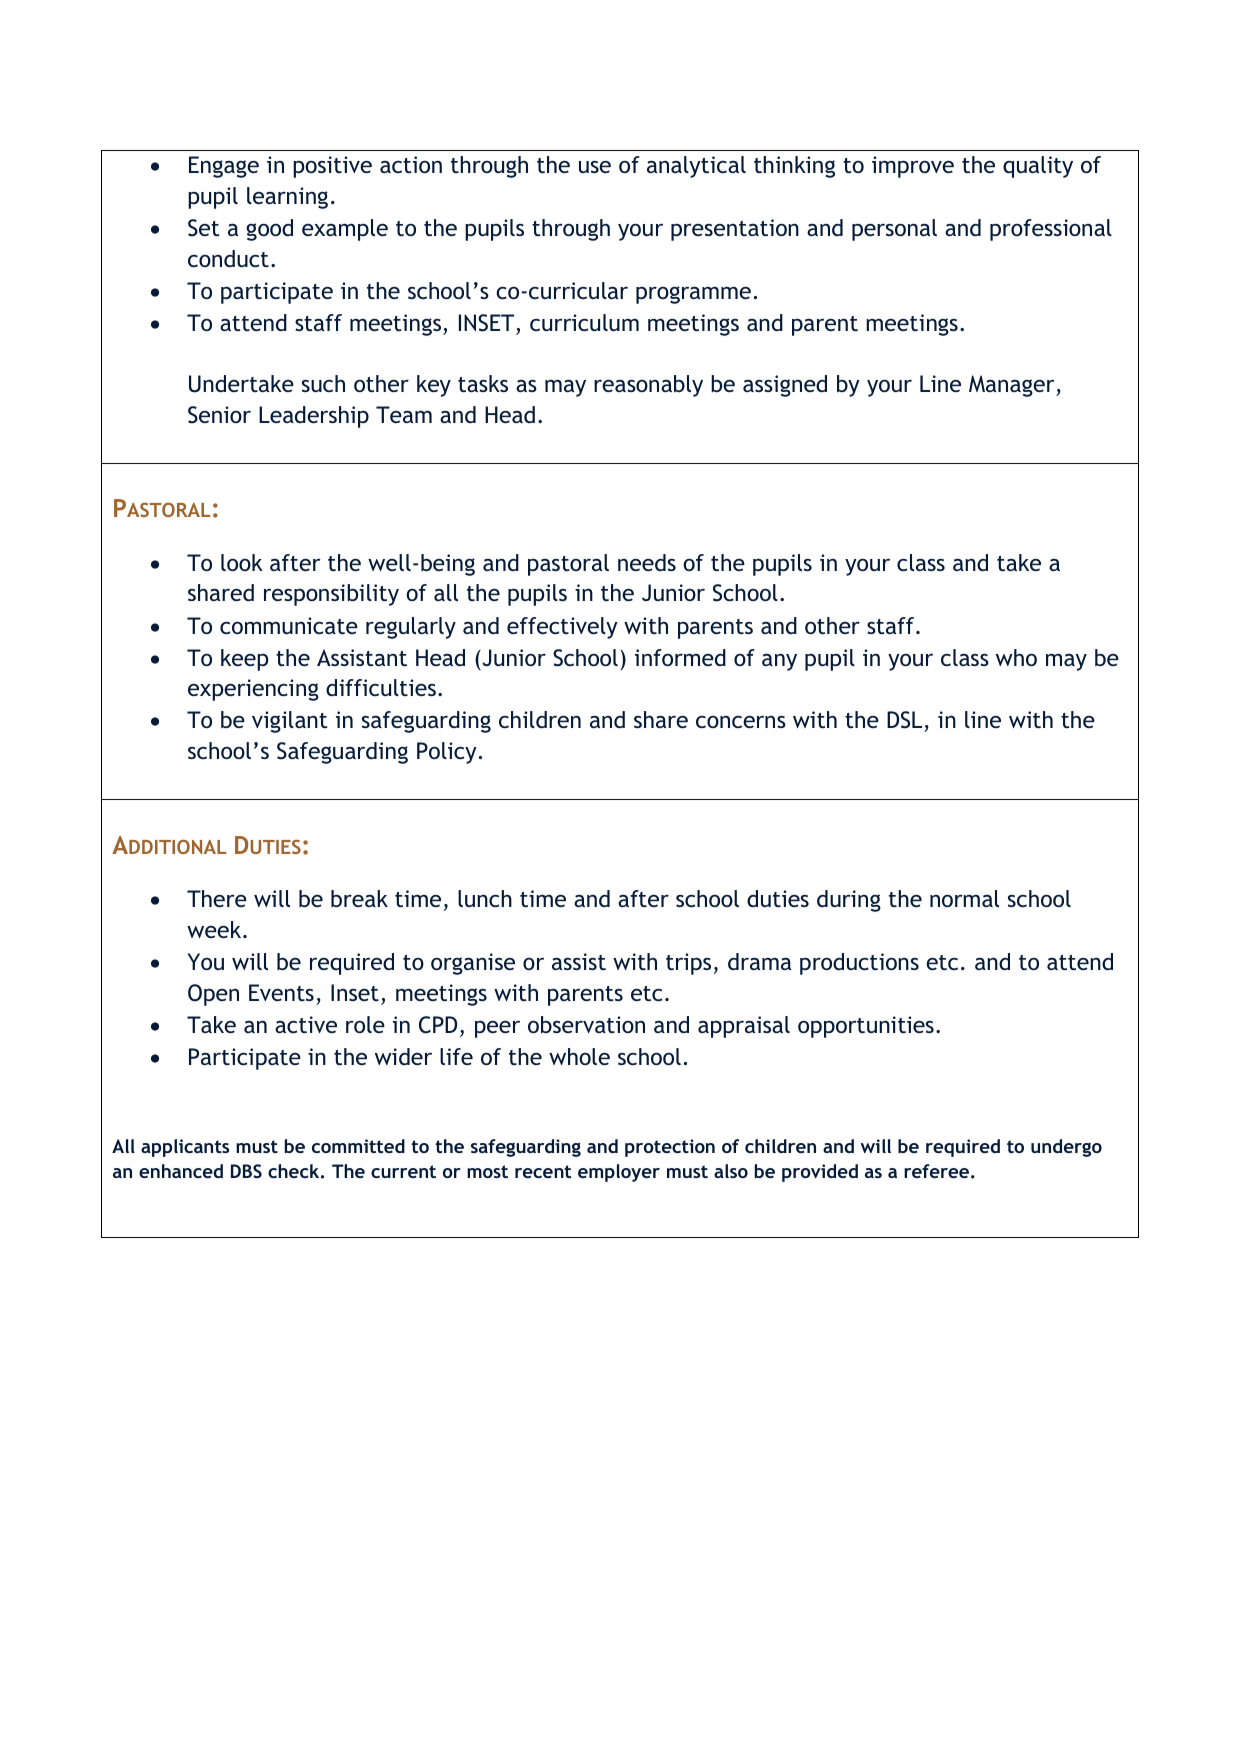 The height and width of the page is (1752, 1239). I want to click on use, so click(595, 167).
